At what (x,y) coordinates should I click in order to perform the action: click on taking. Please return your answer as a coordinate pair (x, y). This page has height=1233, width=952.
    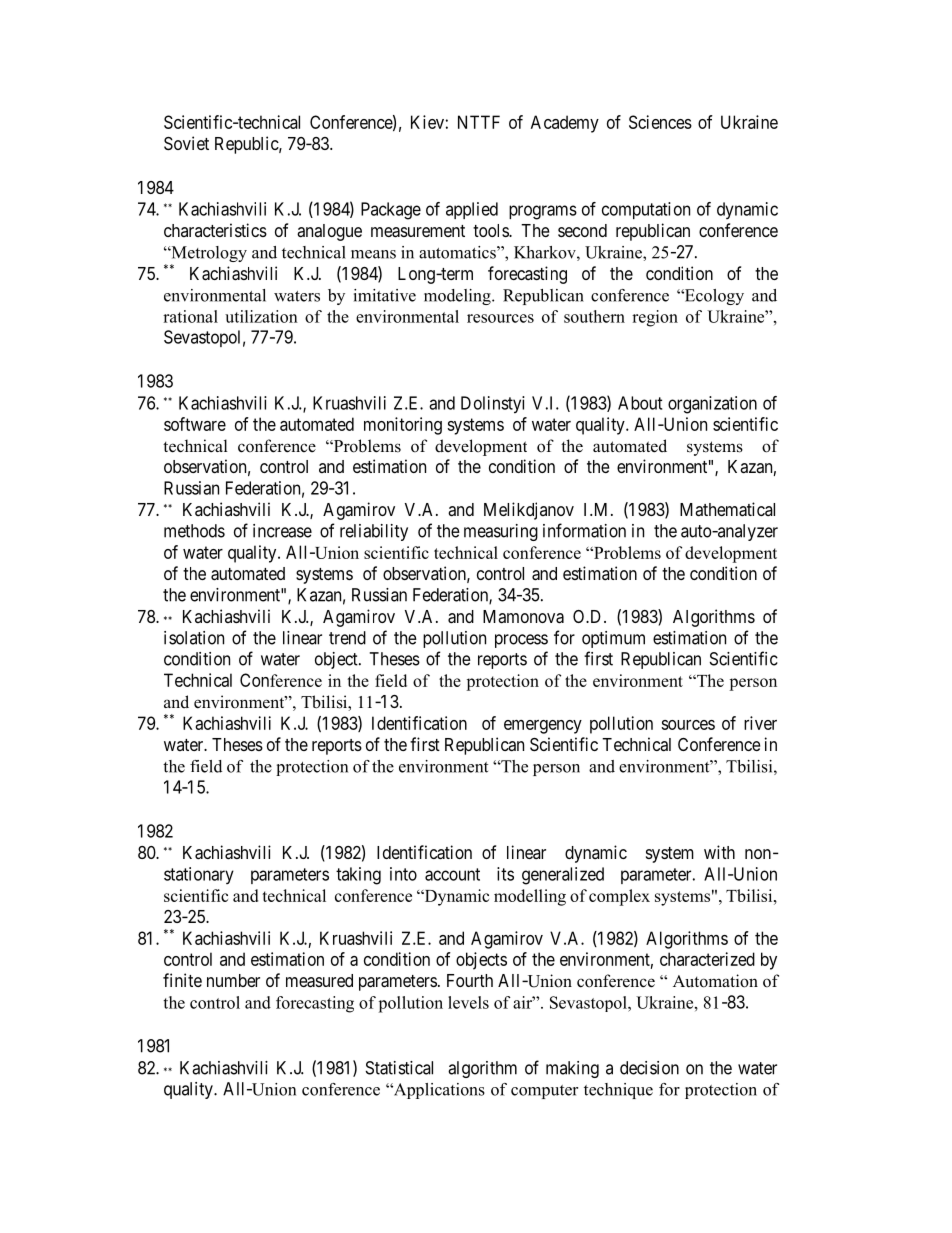
    Looking at the image, I should click on (358, 876).
